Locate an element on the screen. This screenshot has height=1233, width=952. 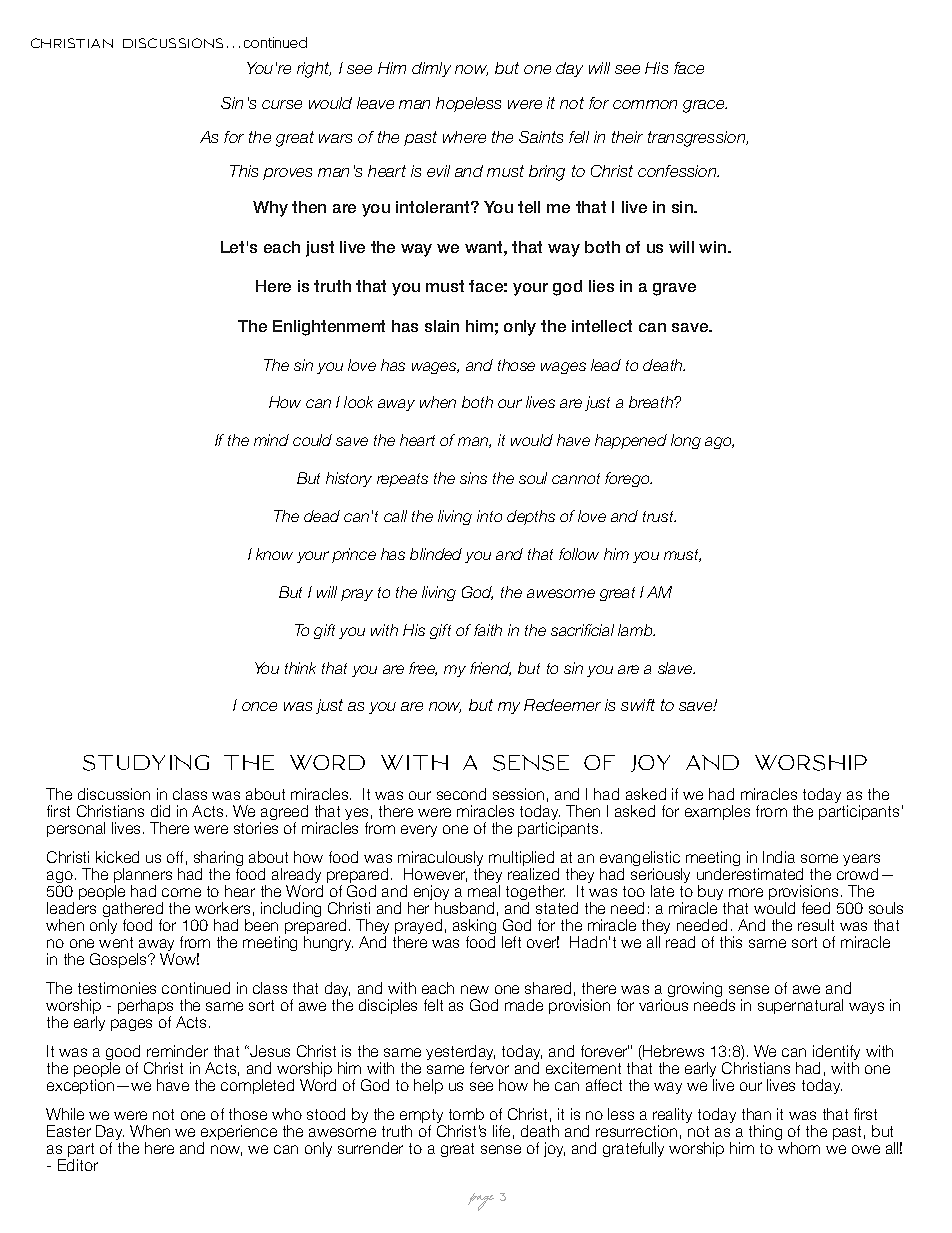
examples is located at coordinates (717, 812).
